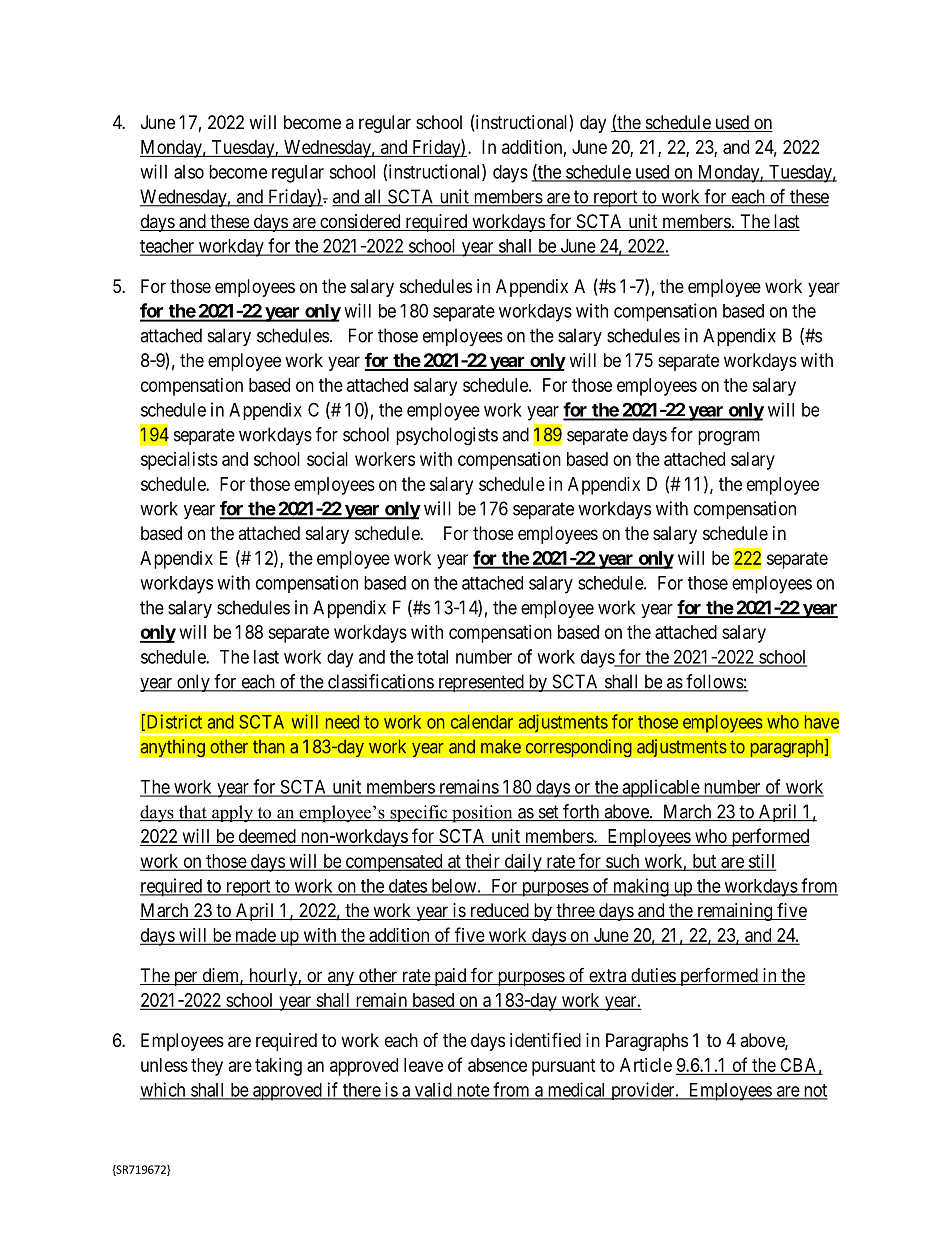  I want to click on absence, so click(497, 1065).
